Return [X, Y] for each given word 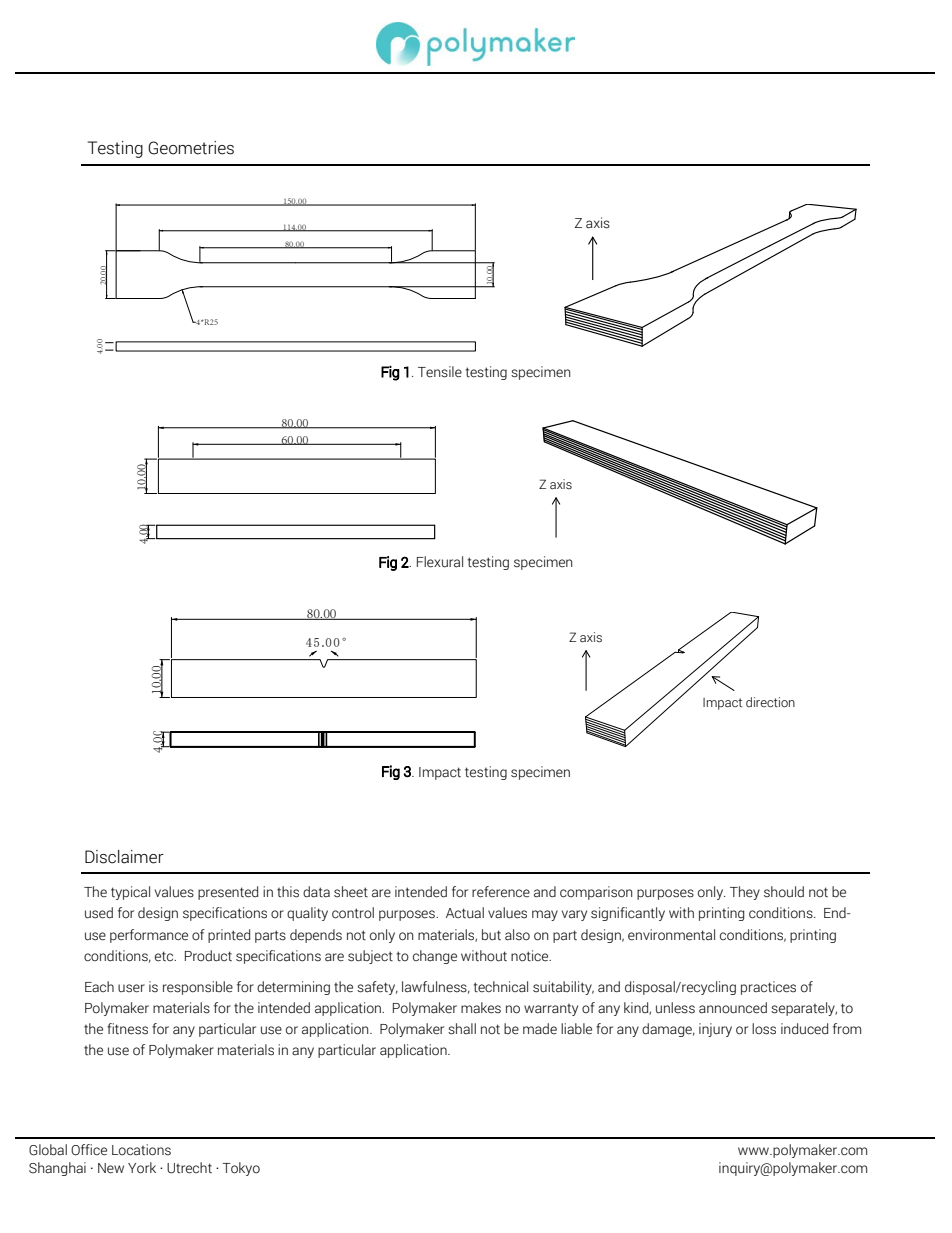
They [745, 893]
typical [130, 893]
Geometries [191, 148]
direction [770, 702]
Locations [141, 1150]
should [784, 892]
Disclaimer [124, 857]
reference [501, 892]
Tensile [440, 372]
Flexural [440, 562]
